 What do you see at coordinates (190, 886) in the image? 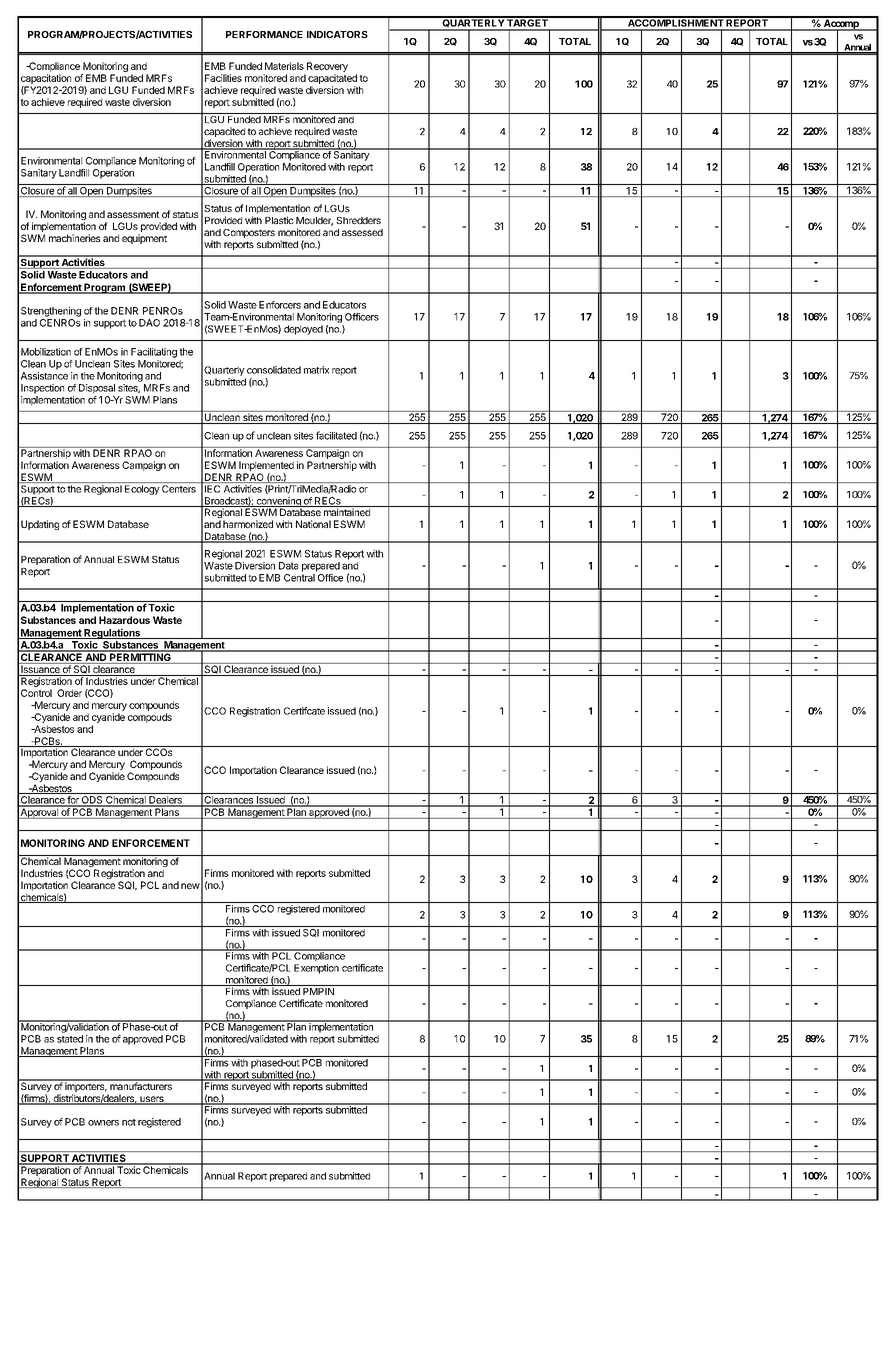
I see `new` at bounding box center [190, 886].
